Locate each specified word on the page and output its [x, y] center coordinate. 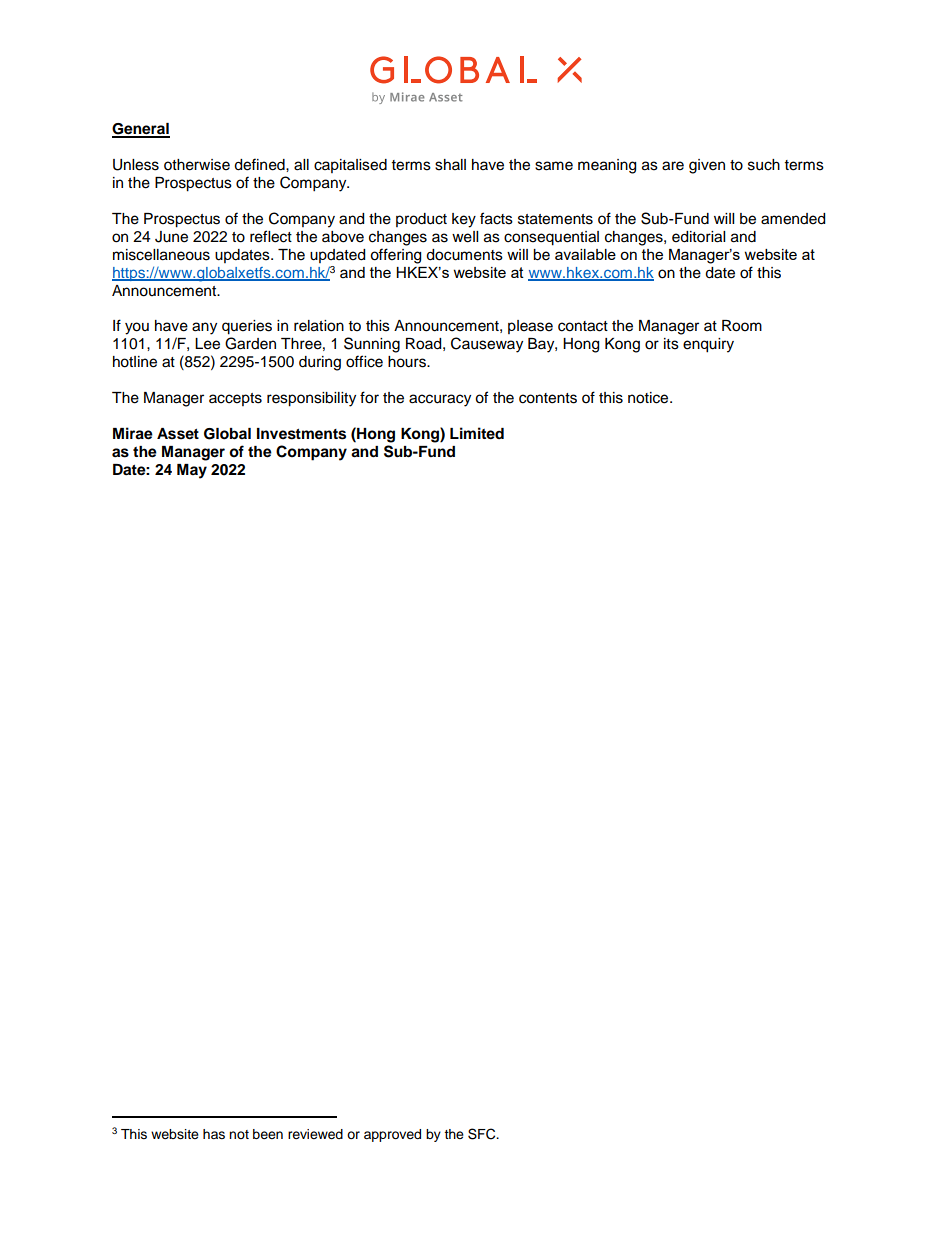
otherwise [197, 165]
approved [392, 1135]
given [707, 166]
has [214, 1134]
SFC [483, 1134]
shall [450, 165]
